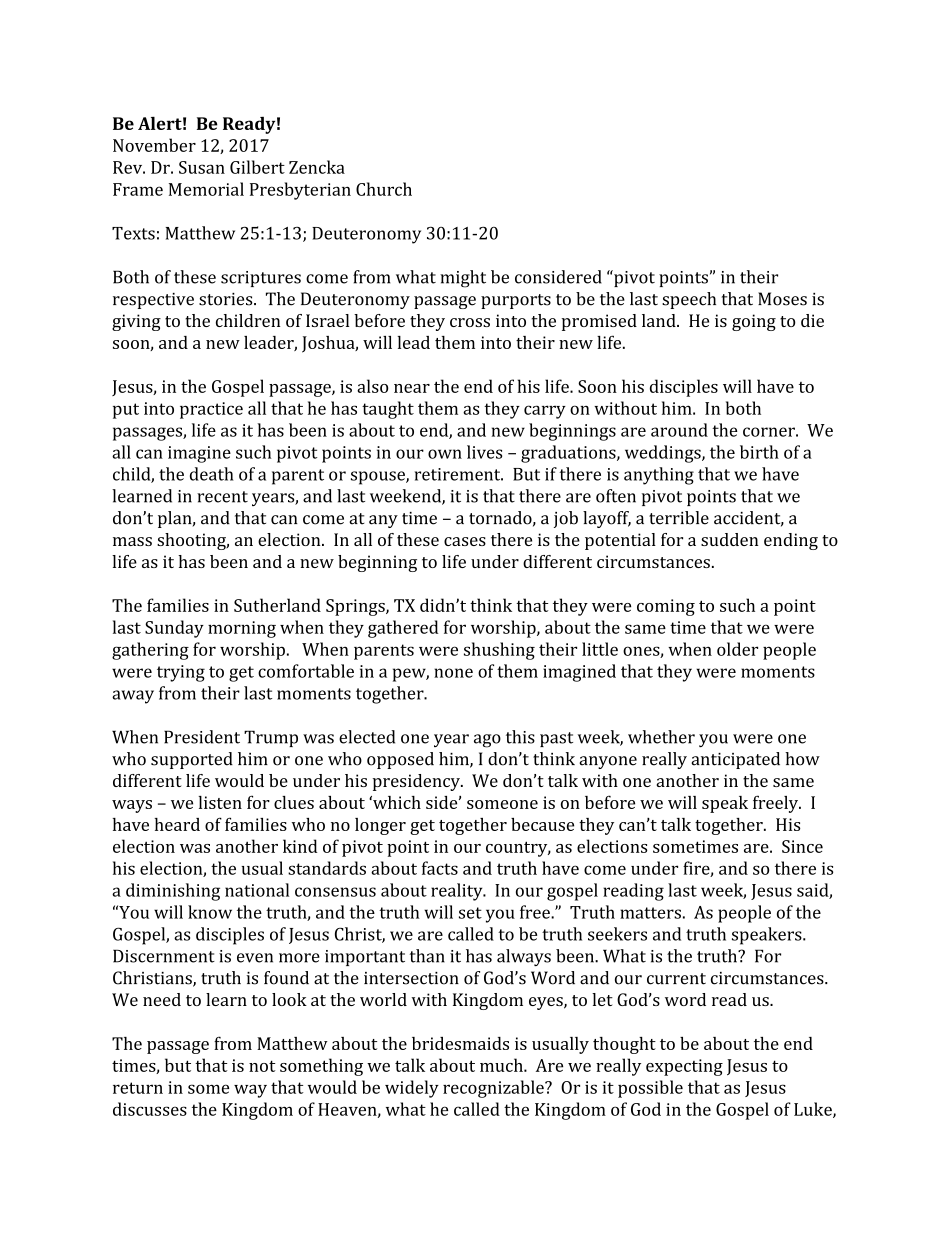  What do you see at coordinates (737, 649) in the image?
I see `older` at bounding box center [737, 649].
